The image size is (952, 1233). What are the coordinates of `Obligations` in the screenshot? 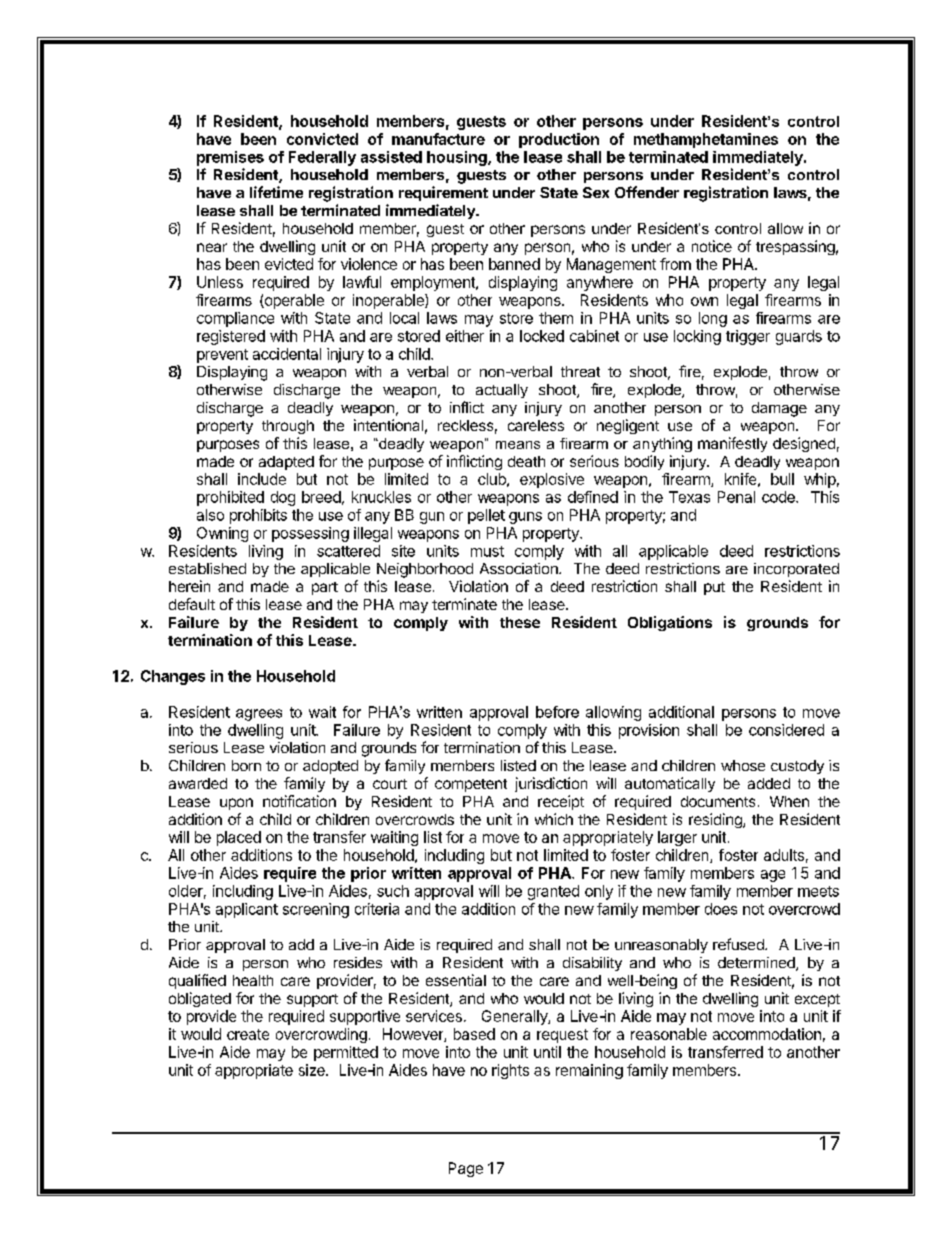 It's located at (670, 623).
